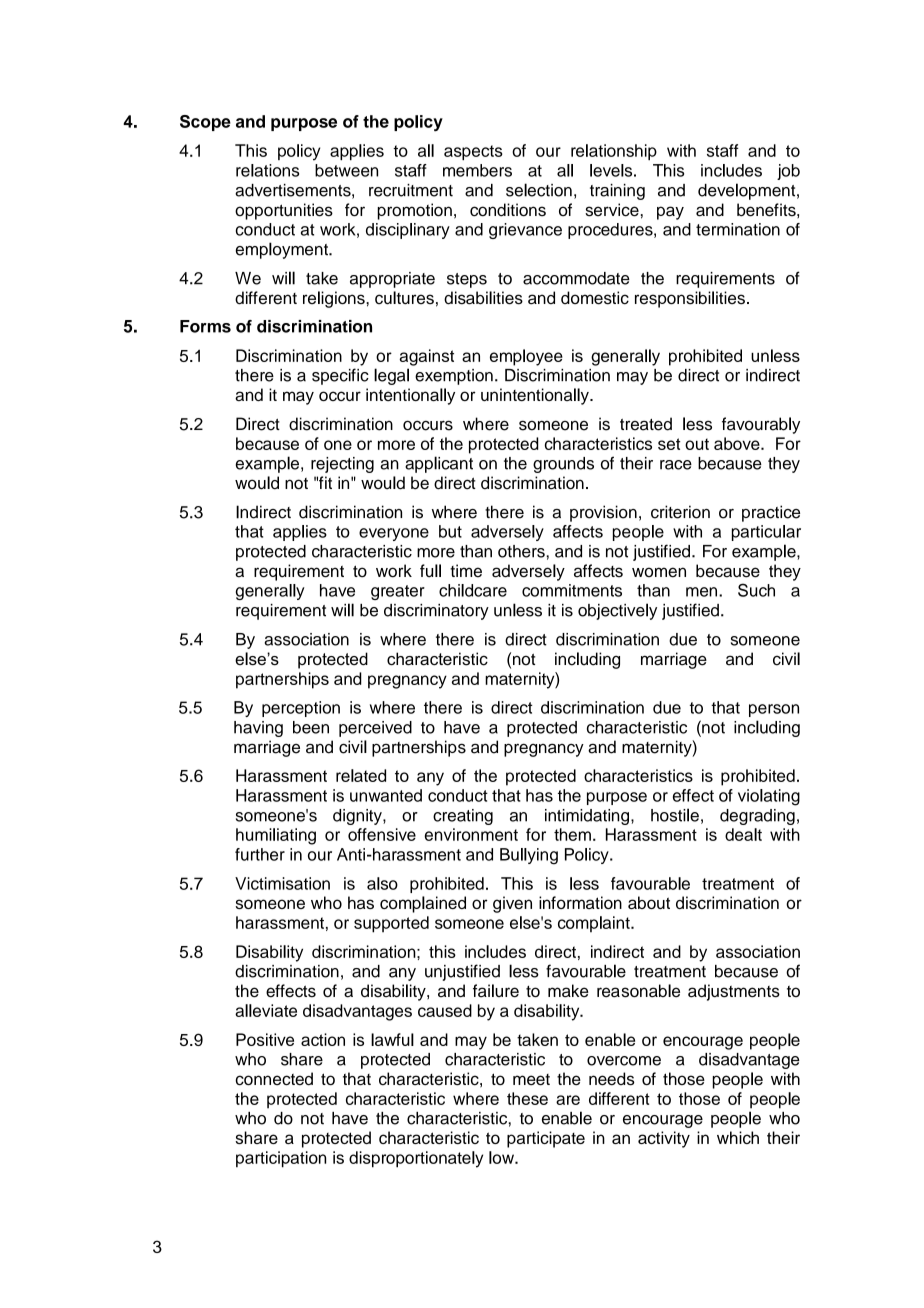  What do you see at coordinates (756, 590) in the screenshot?
I see `Such` at bounding box center [756, 590].
